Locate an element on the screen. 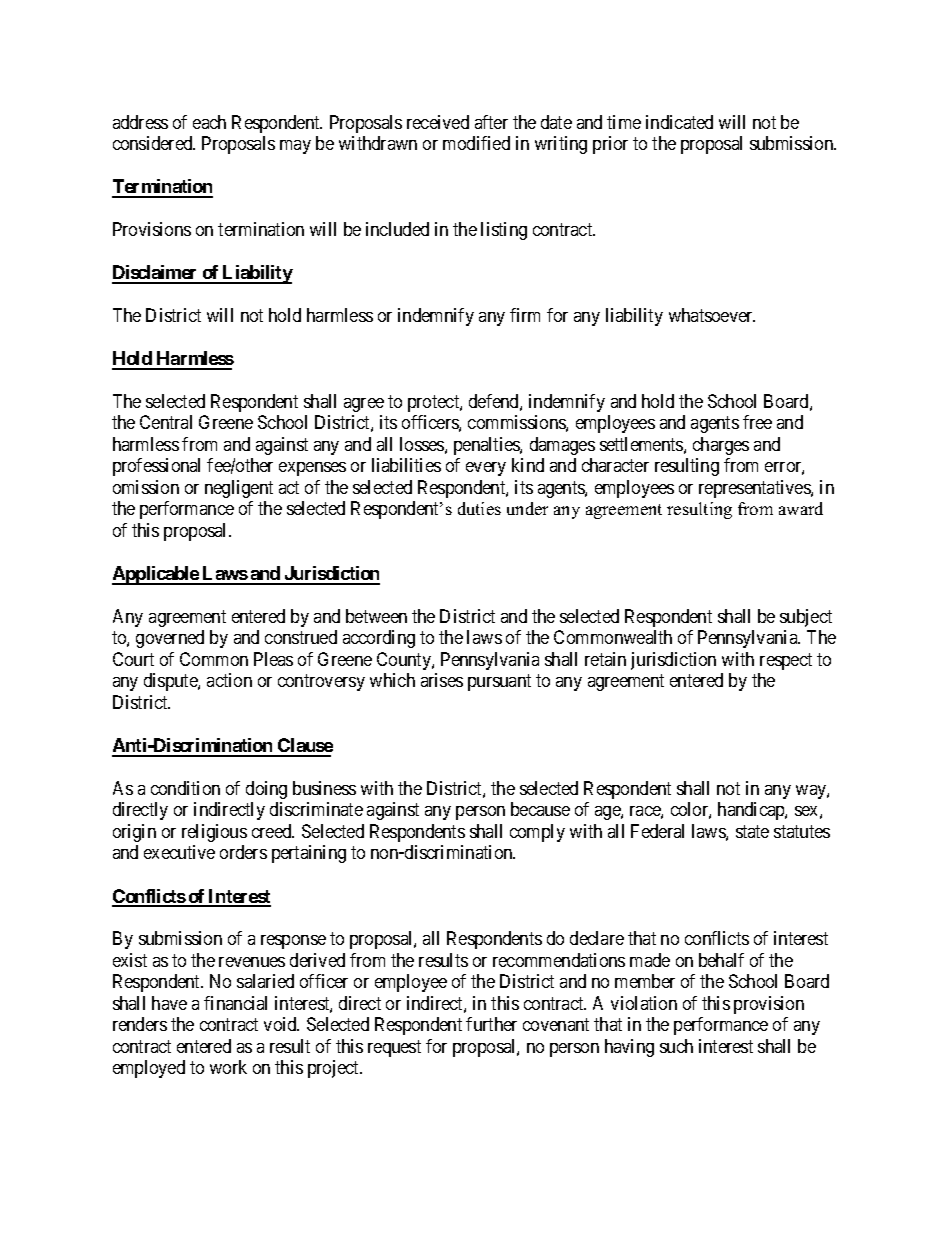 The height and width of the screenshot is (1233, 952). further is located at coordinates (491, 1024).
